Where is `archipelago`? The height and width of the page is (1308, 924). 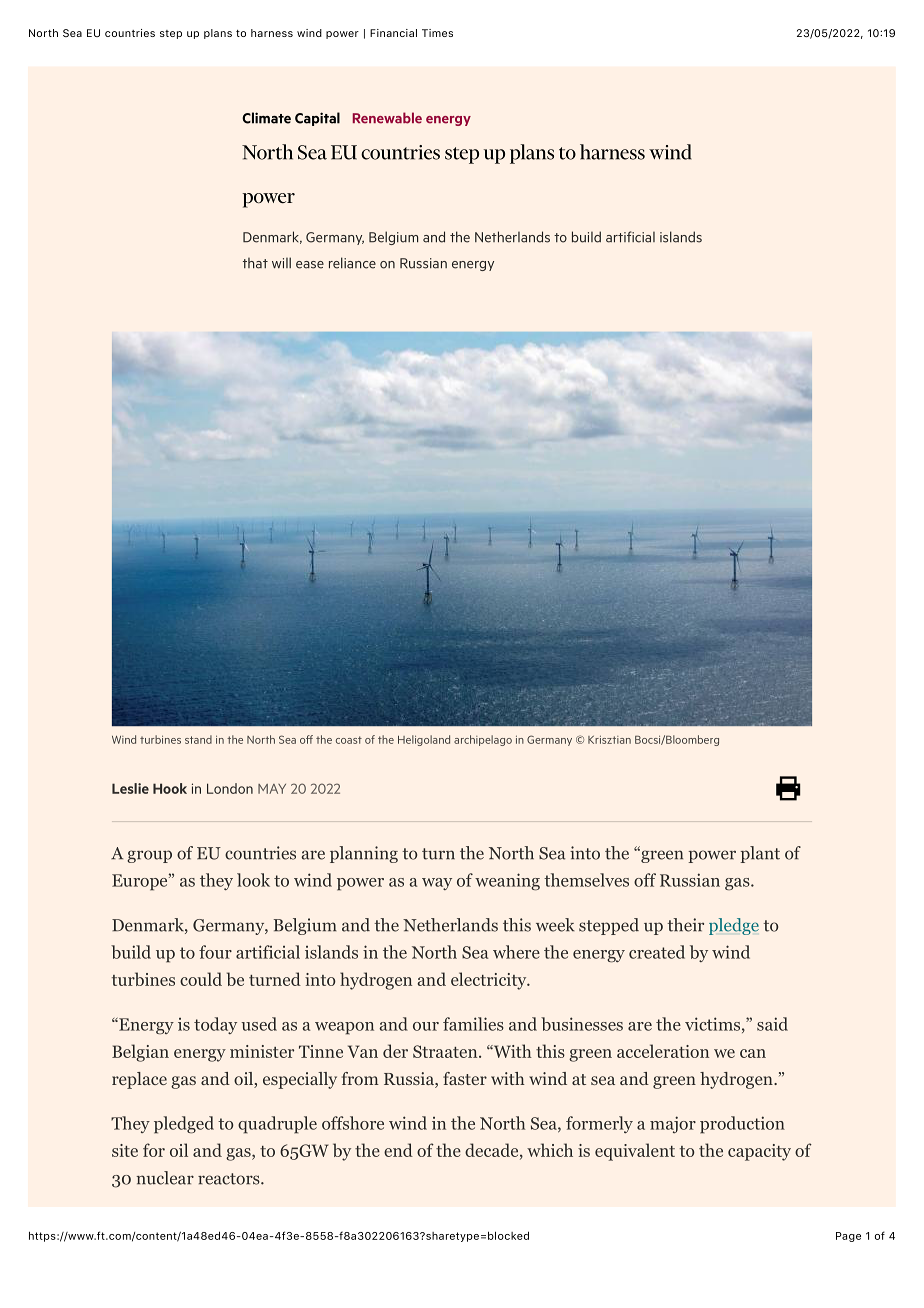
archipelago is located at coordinates (483, 740).
